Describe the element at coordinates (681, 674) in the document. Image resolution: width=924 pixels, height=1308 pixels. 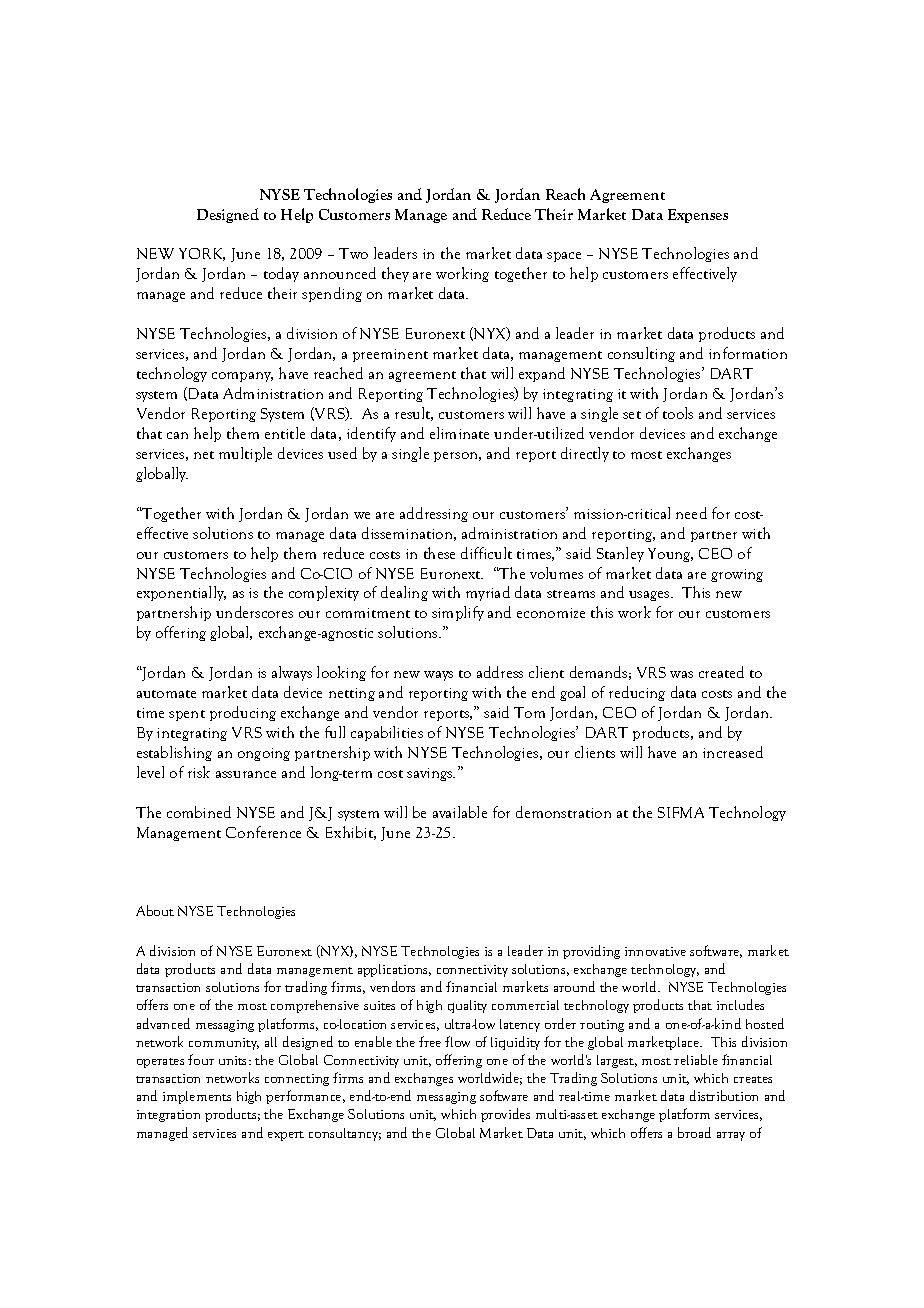
I see `was` at that location.
